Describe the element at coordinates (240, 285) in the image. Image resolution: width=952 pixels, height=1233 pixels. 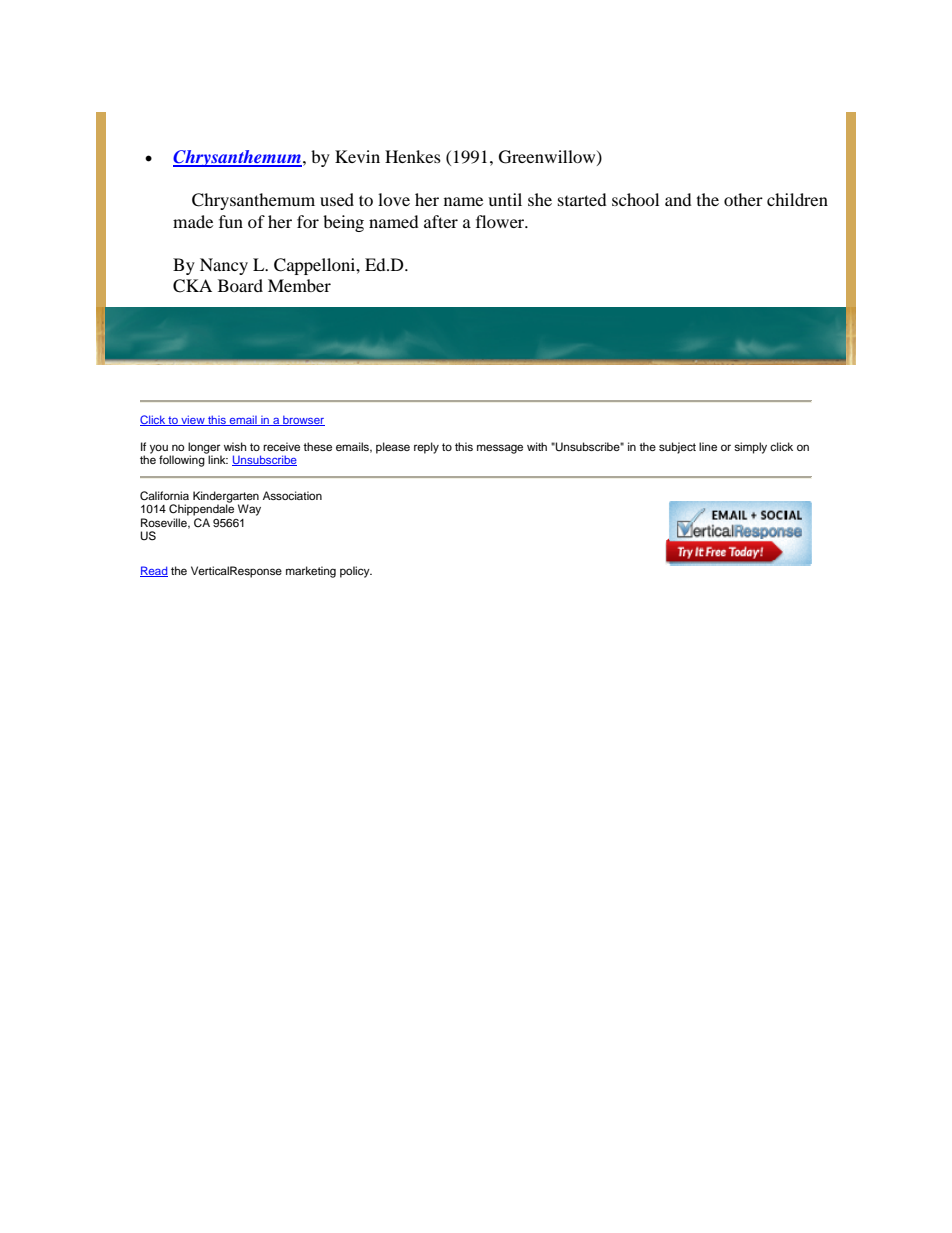
I see `Board` at that location.
